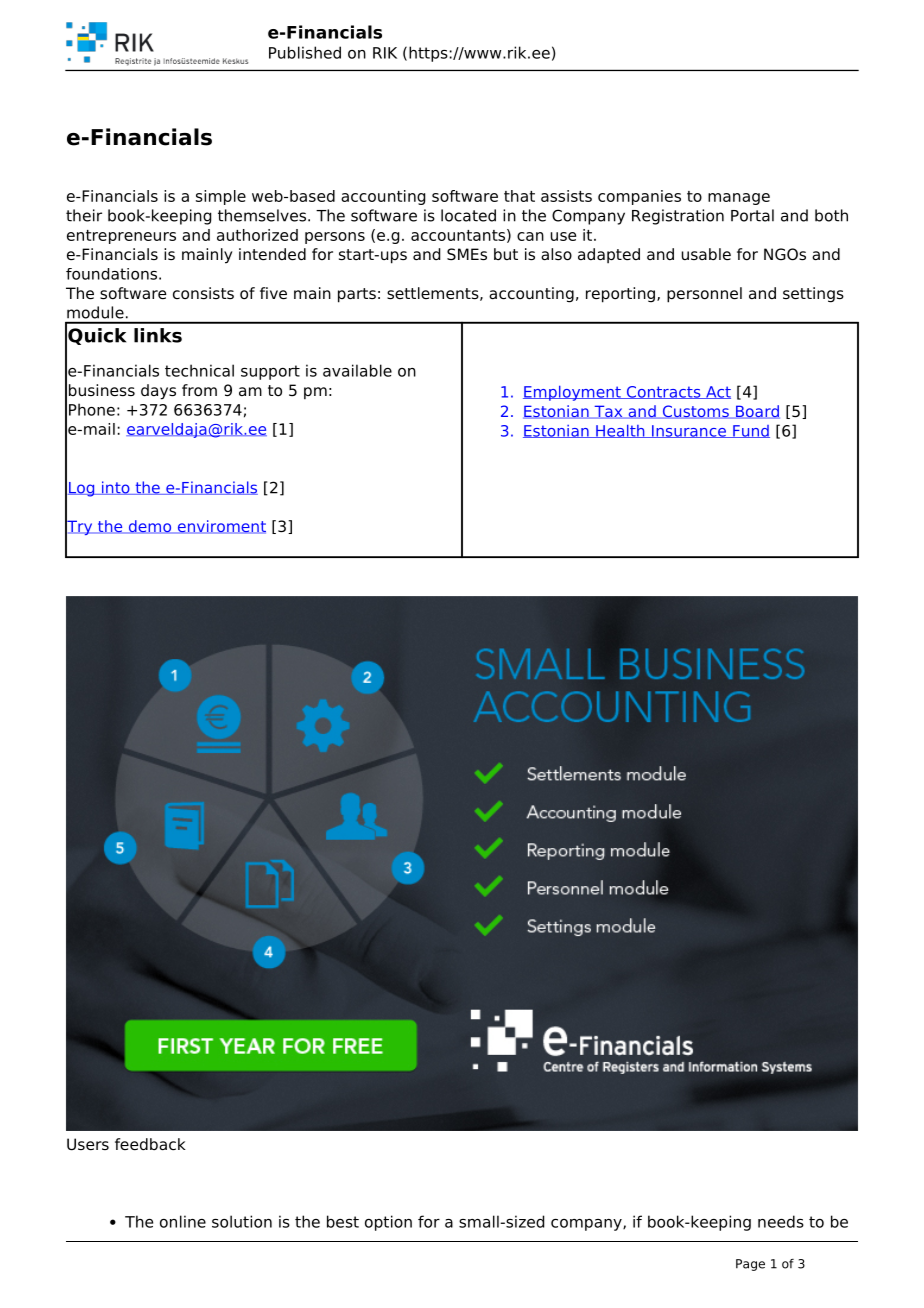 The image size is (924, 1308). I want to click on option, so click(388, 1223).
